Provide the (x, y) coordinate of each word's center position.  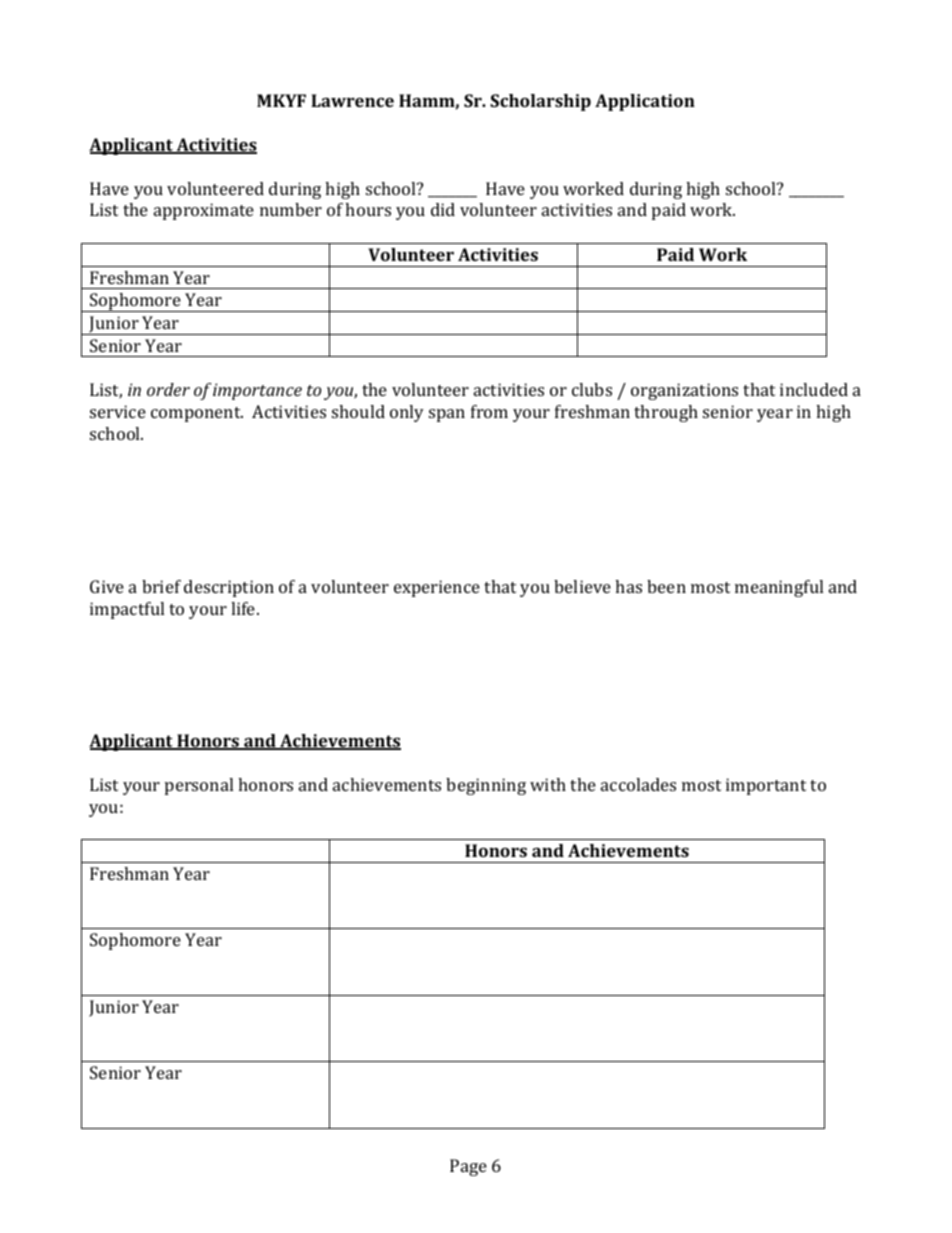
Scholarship (540, 102)
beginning (486, 786)
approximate (204, 211)
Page (468, 1167)
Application (645, 102)
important (766, 786)
